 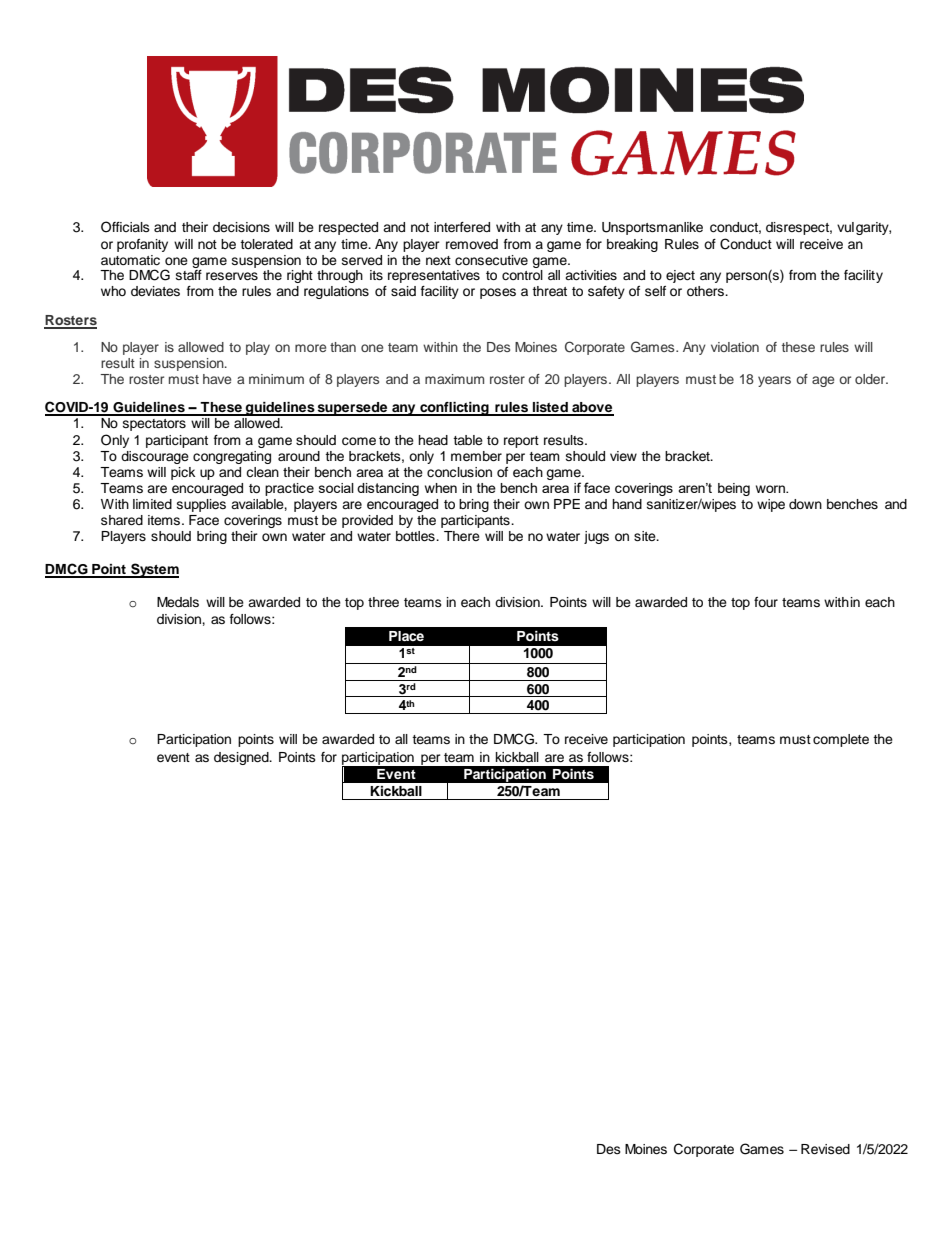 I want to click on Medals, so click(x=178, y=602).
